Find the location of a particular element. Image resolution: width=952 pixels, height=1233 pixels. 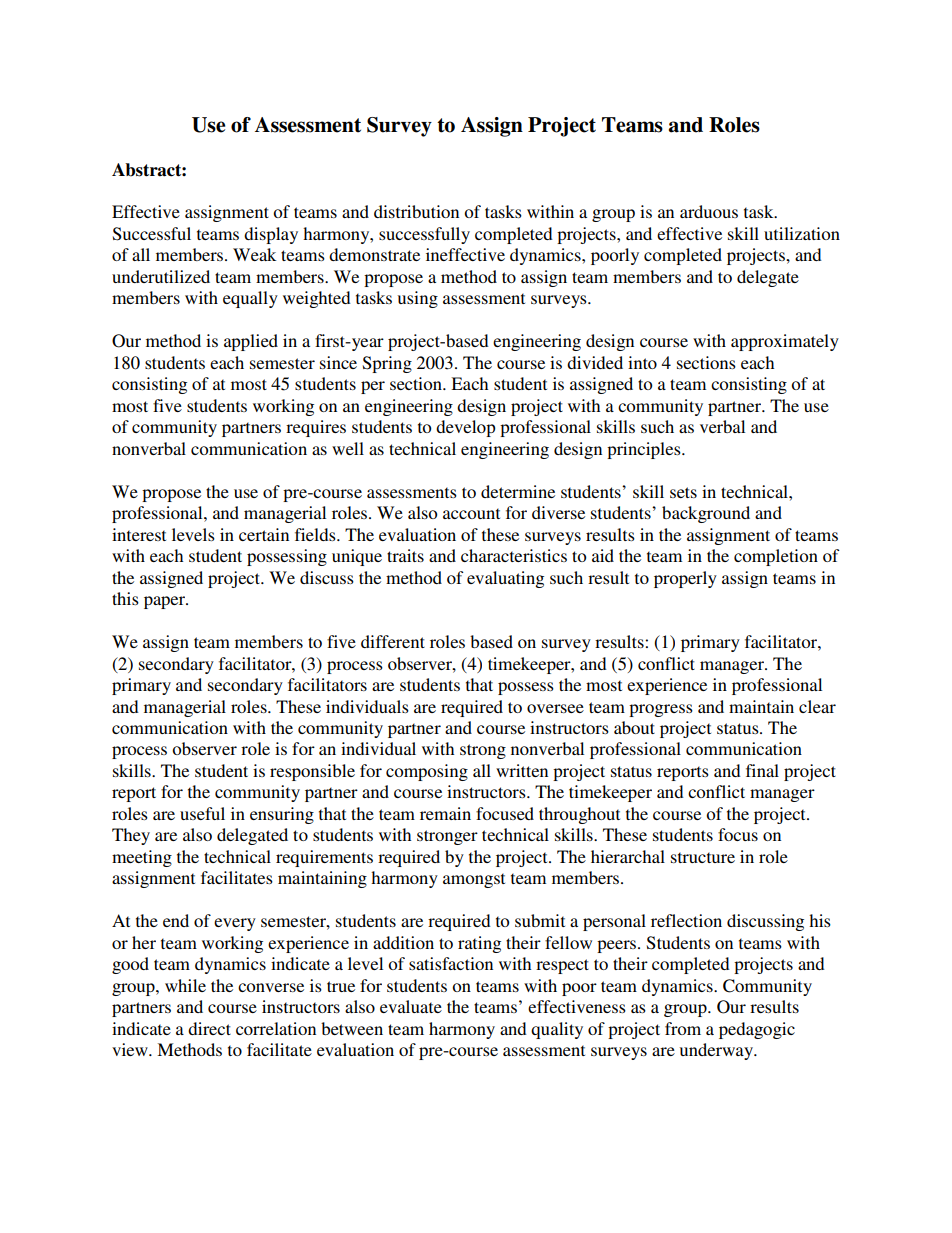

requires is located at coordinates (316, 428).
